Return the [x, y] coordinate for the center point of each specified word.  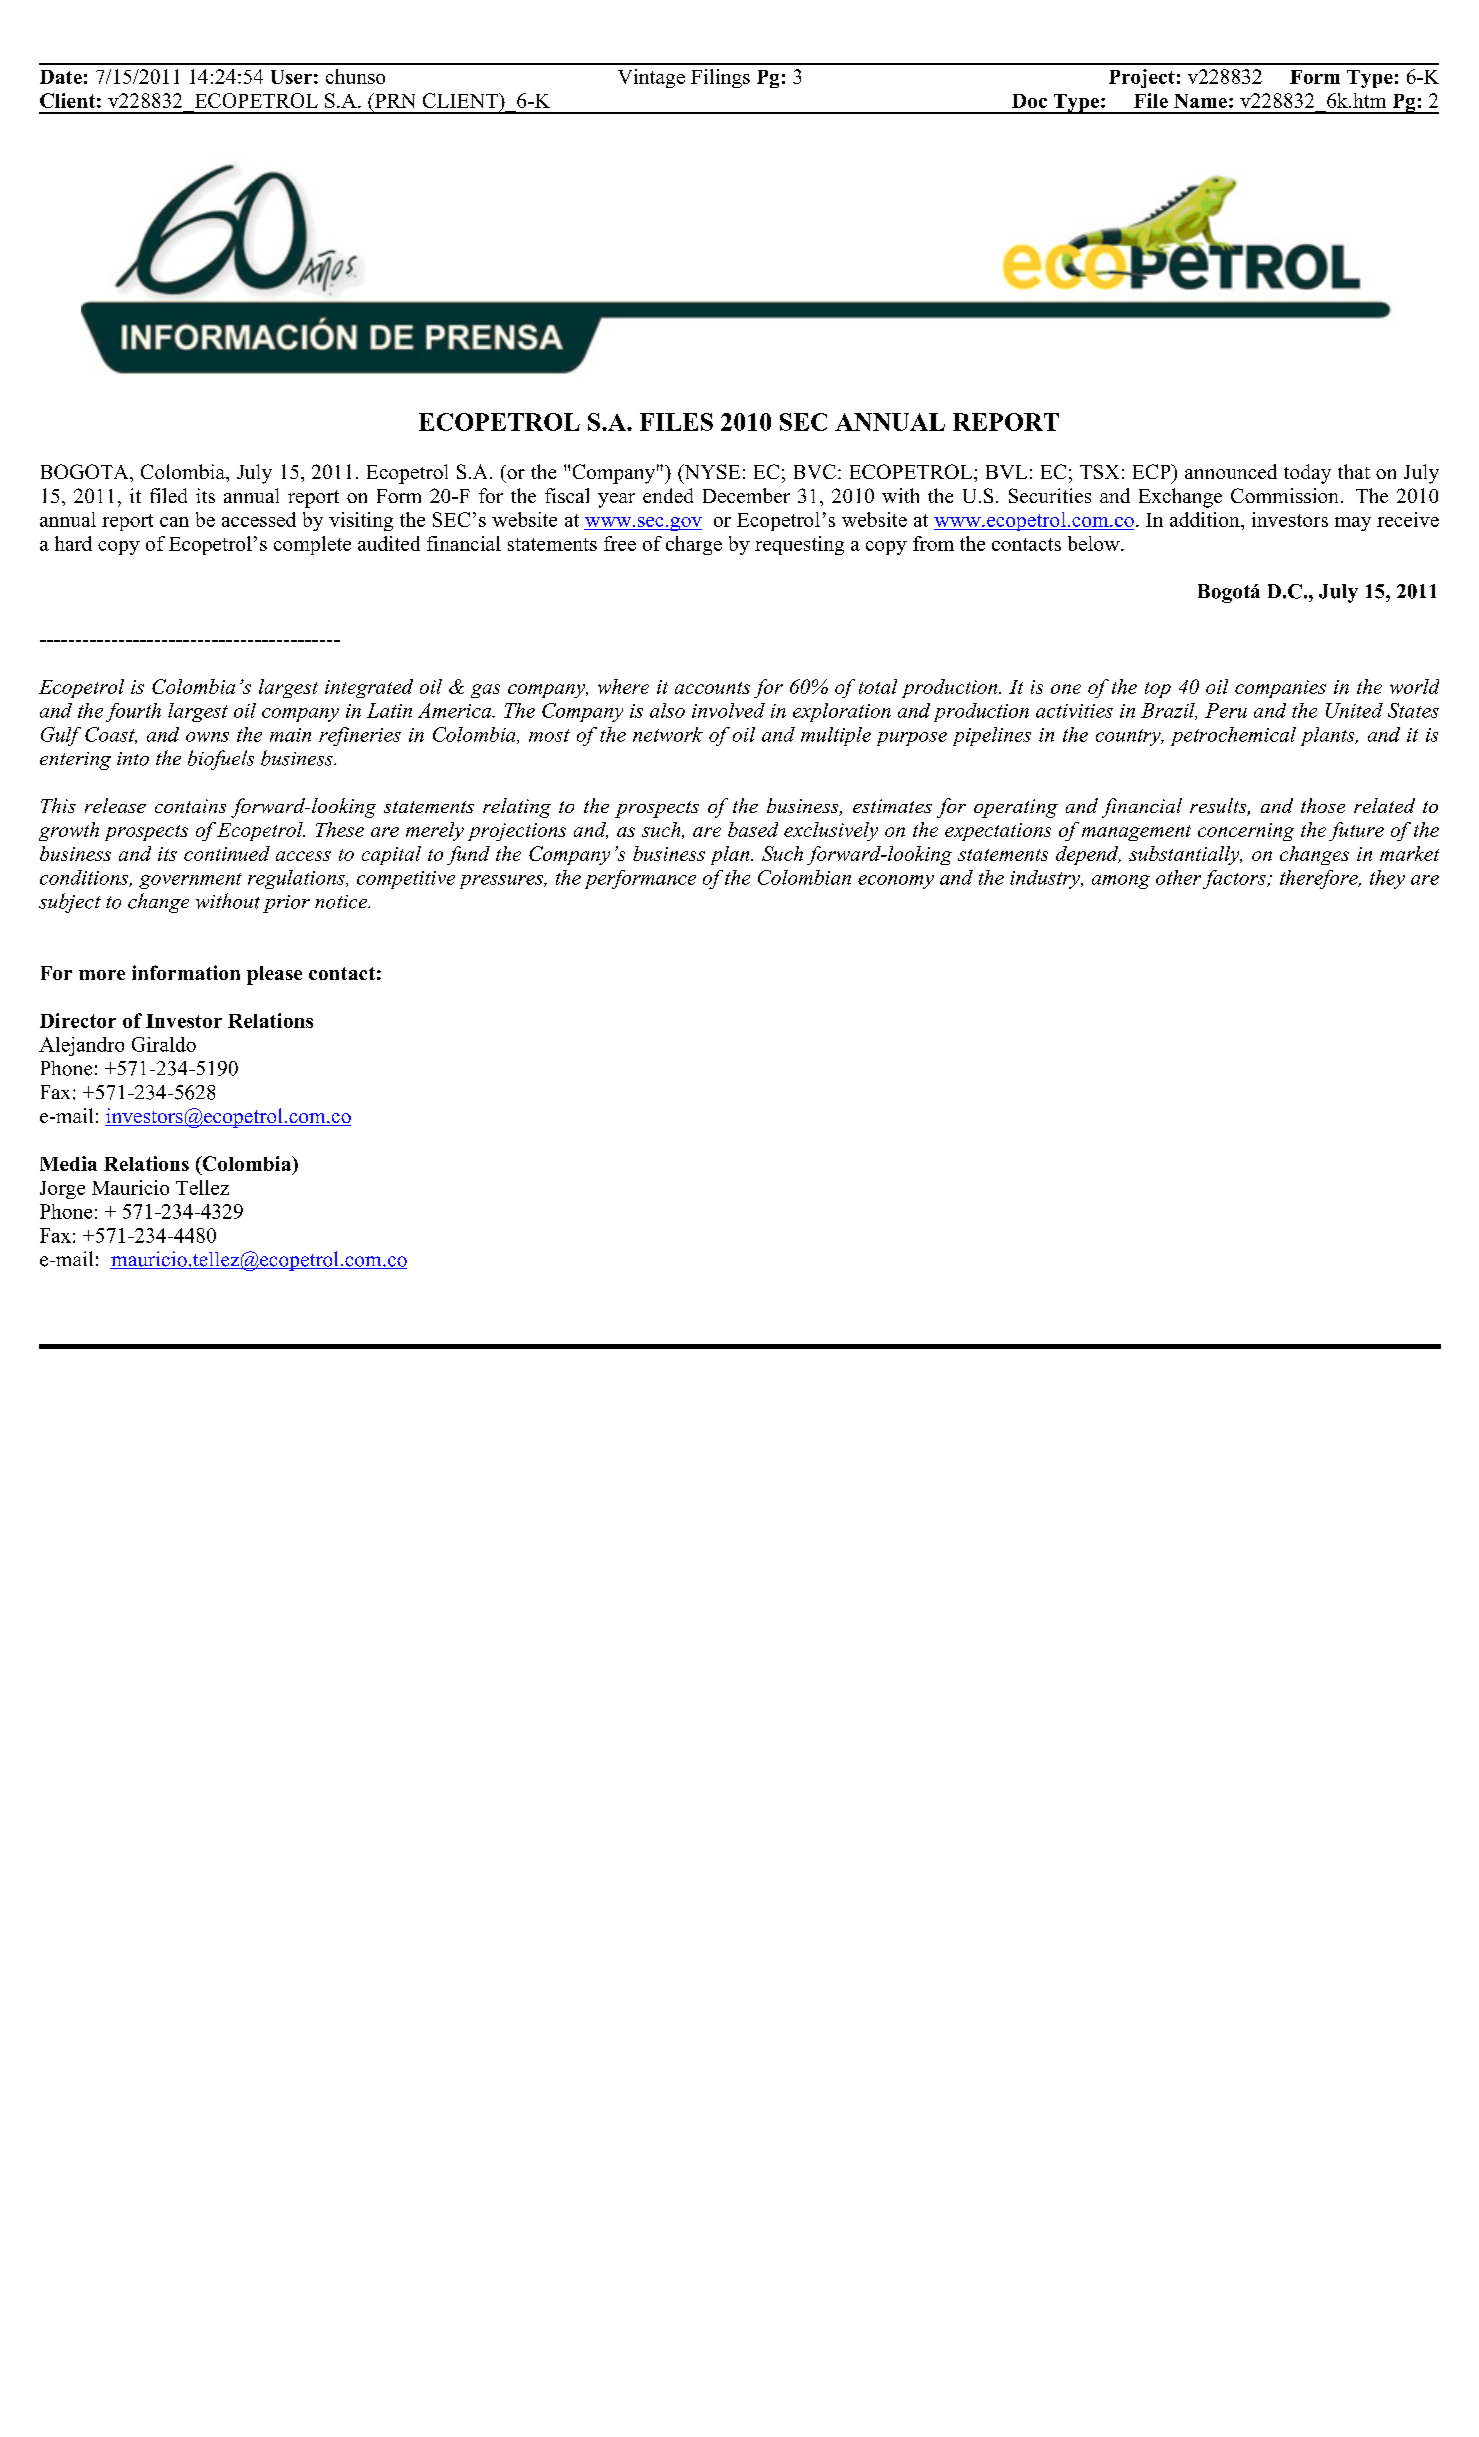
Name [1200, 101]
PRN [393, 100]
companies [1280, 689]
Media [68, 1163]
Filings [720, 78]
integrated [369, 688]
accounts [712, 688]
